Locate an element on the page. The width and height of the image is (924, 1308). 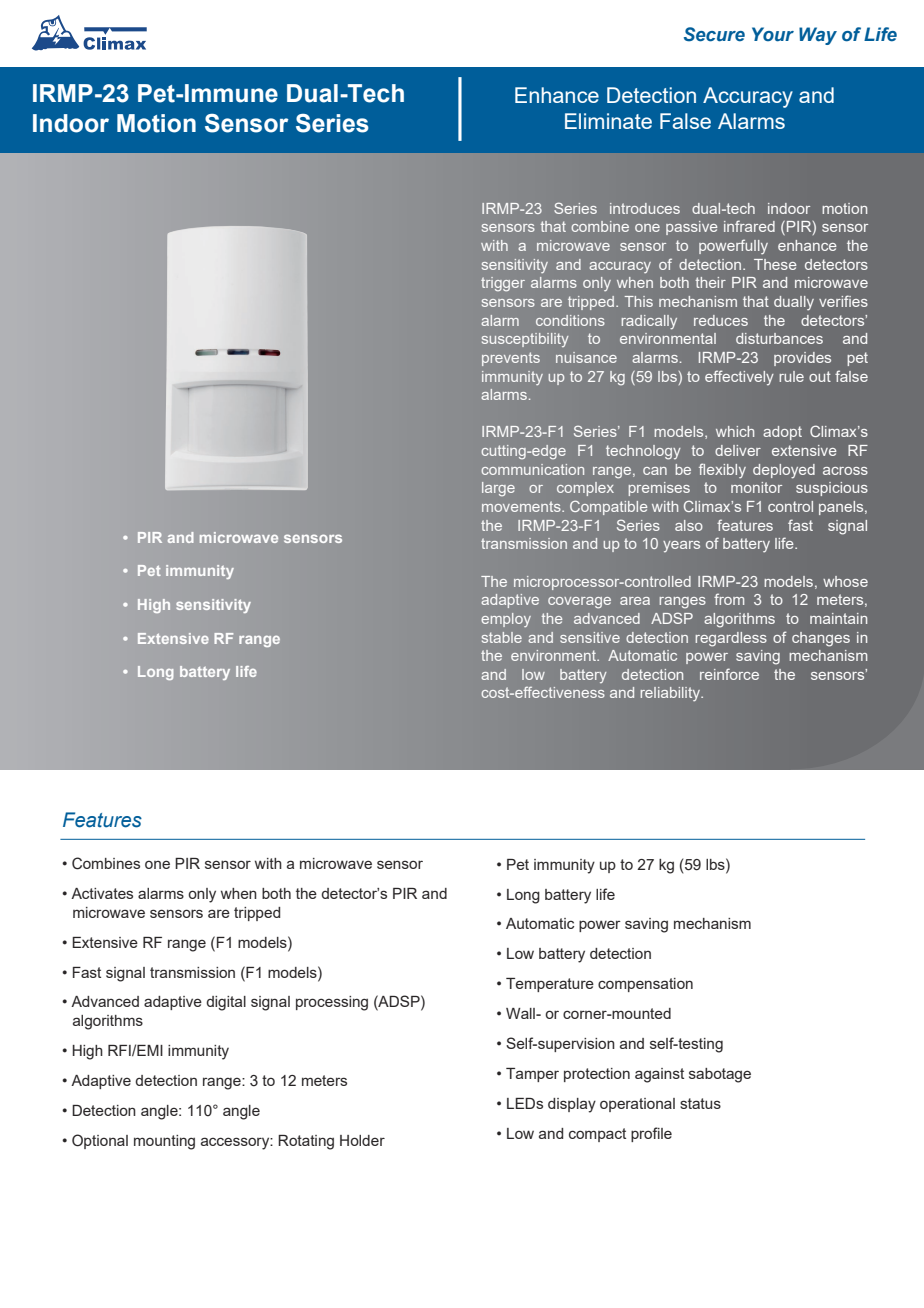
mounting is located at coordinates (164, 1142).
